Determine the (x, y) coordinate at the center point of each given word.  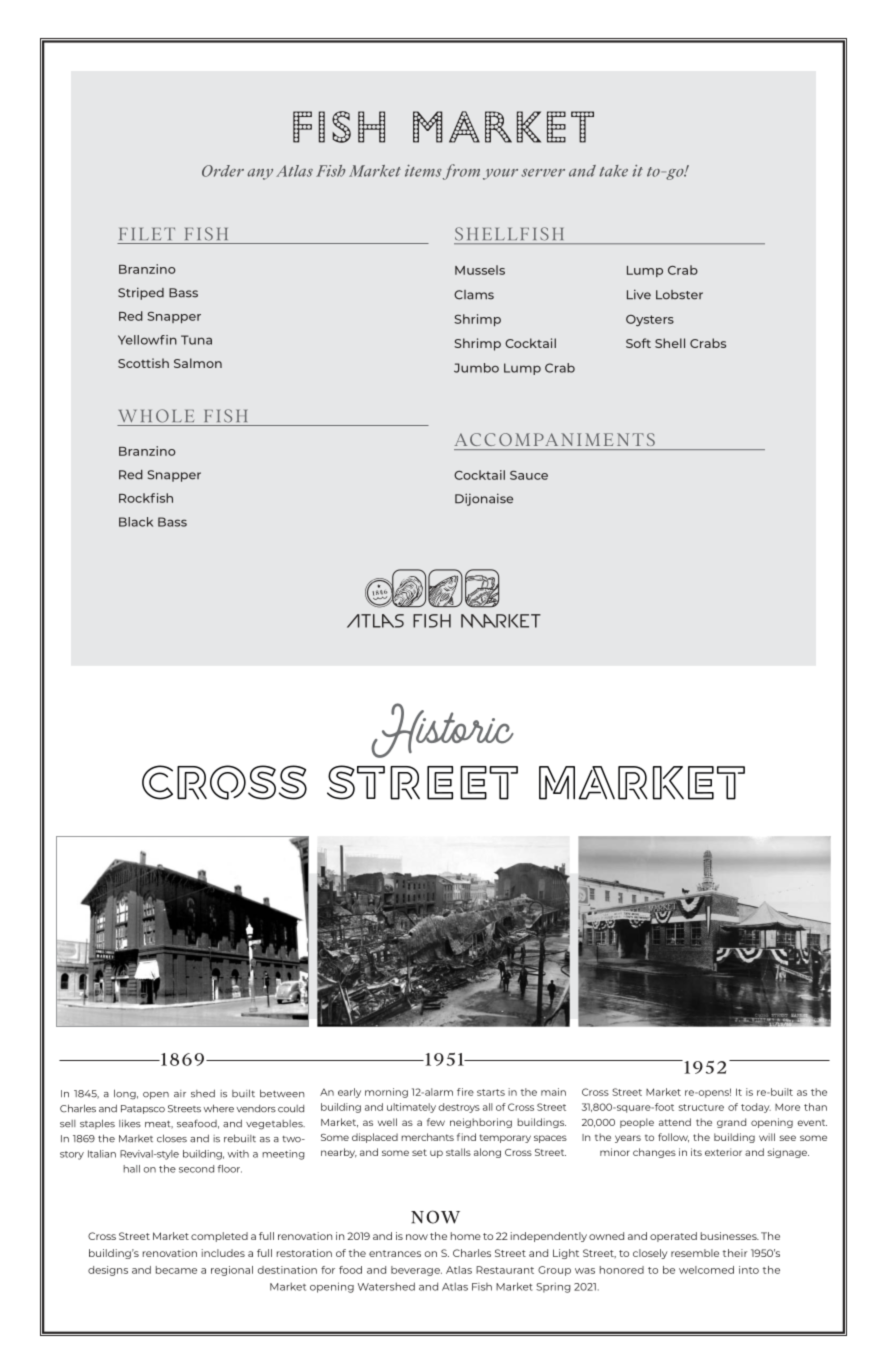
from (461, 172)
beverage (416, 1271)
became (176, 1270)
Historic (442, 730)
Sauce (529, 475)
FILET (147, 233)
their (735, 1253)
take (613, 171)
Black (136, 522)
